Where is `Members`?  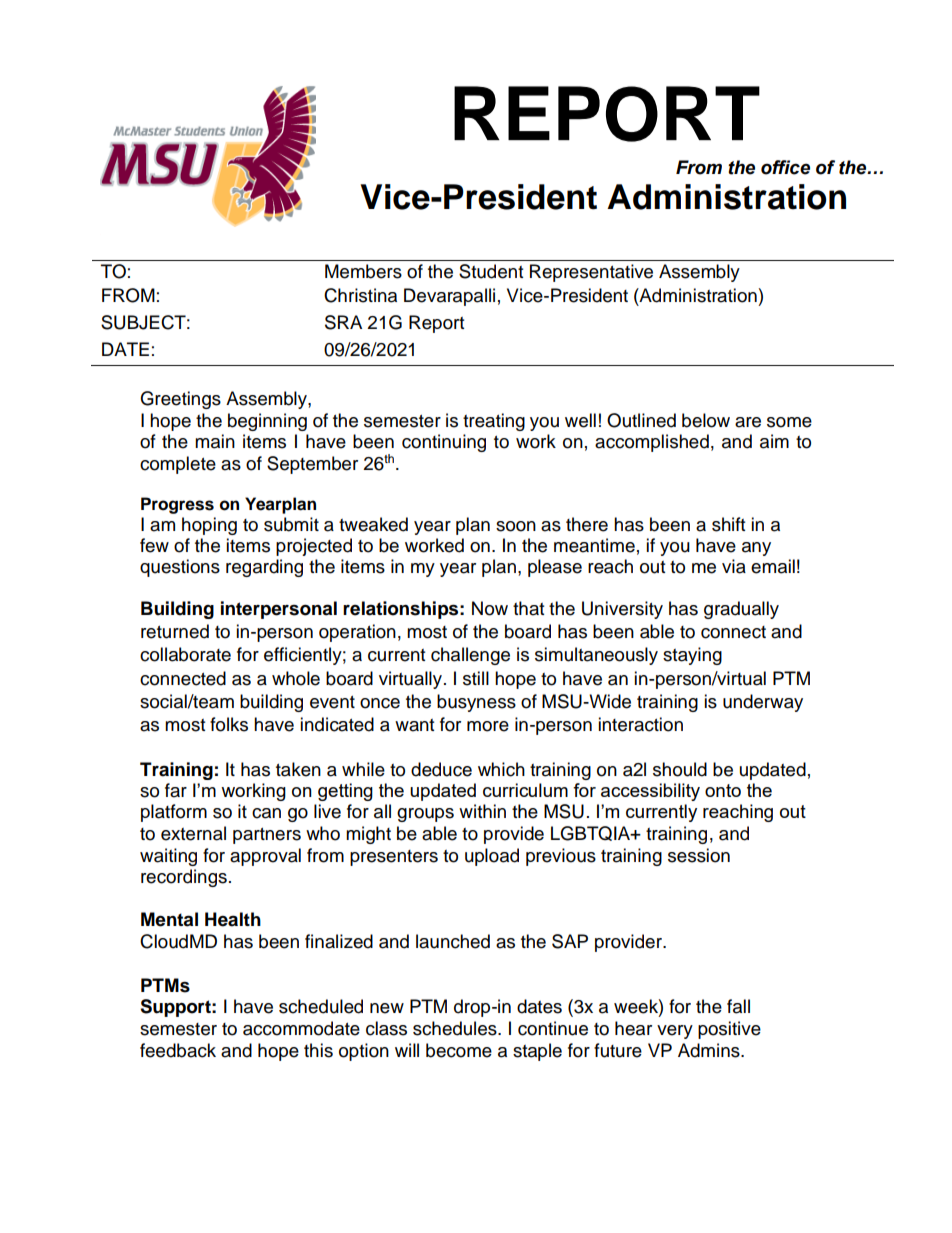 Members is located at coordinates (363, 271).
